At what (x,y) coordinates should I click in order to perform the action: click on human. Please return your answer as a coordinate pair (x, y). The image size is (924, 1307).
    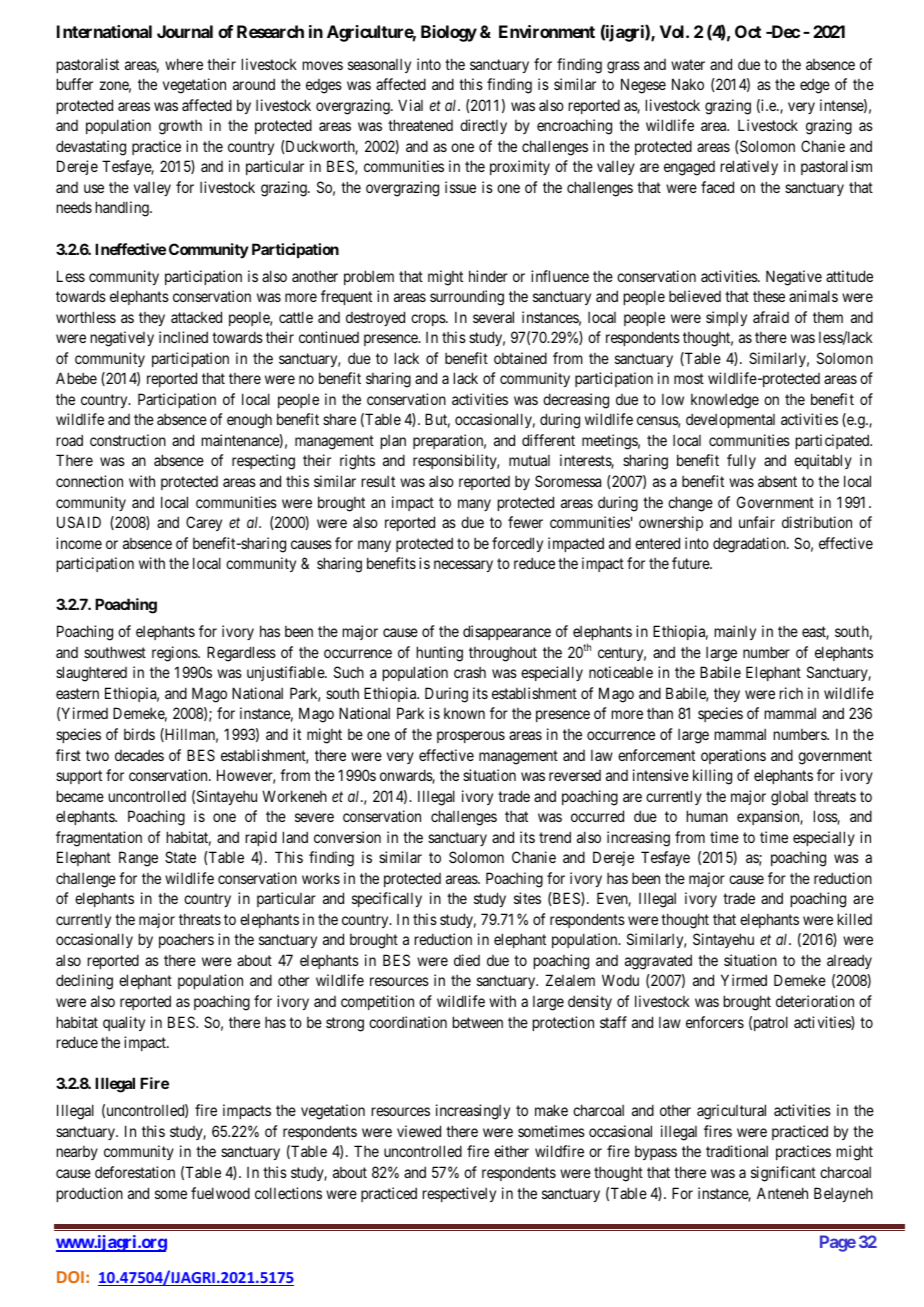
    Looking at the image, I should click on (707, 816).
